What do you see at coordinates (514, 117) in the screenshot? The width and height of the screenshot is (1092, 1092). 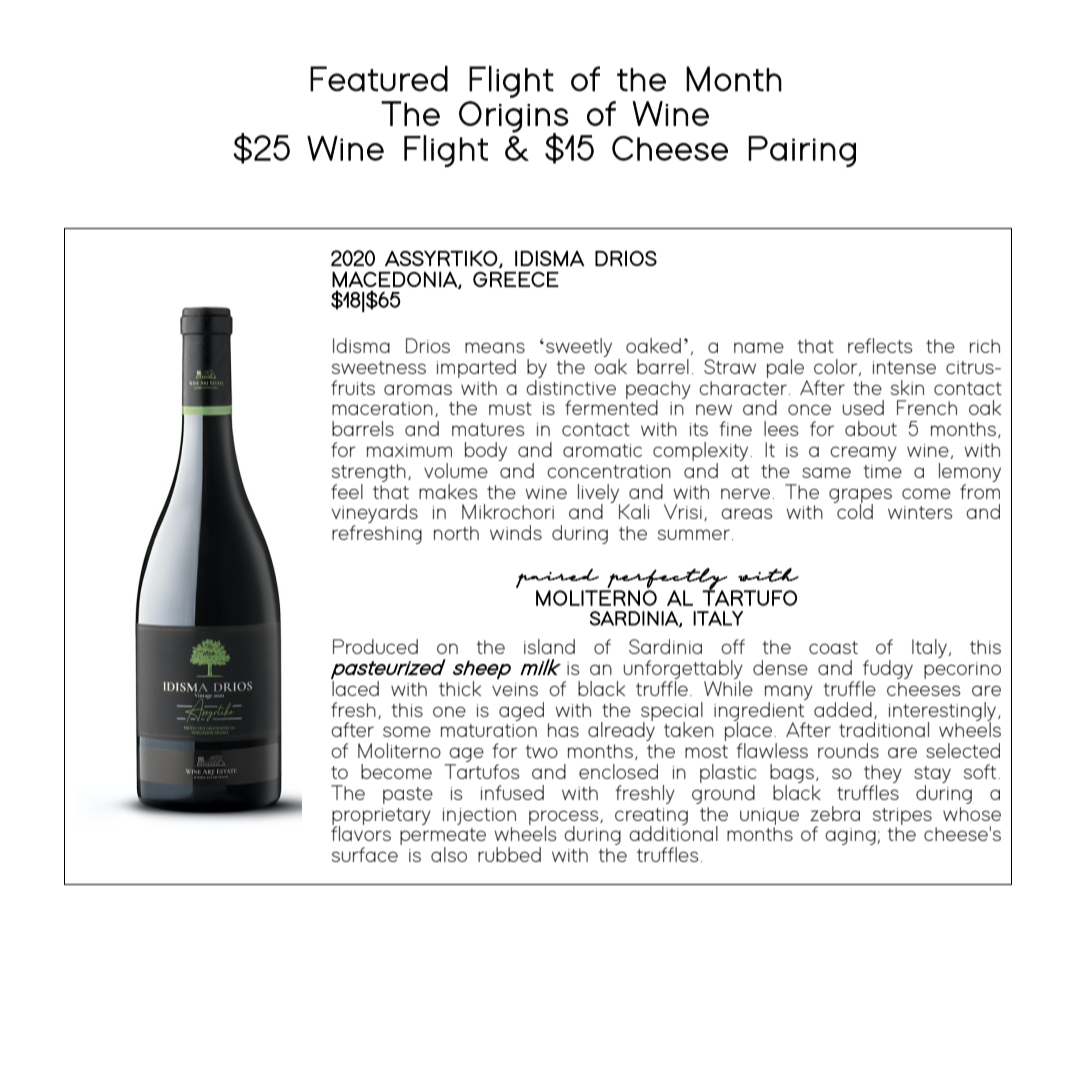 I see `Origins` at bounding box center [514, 117].
